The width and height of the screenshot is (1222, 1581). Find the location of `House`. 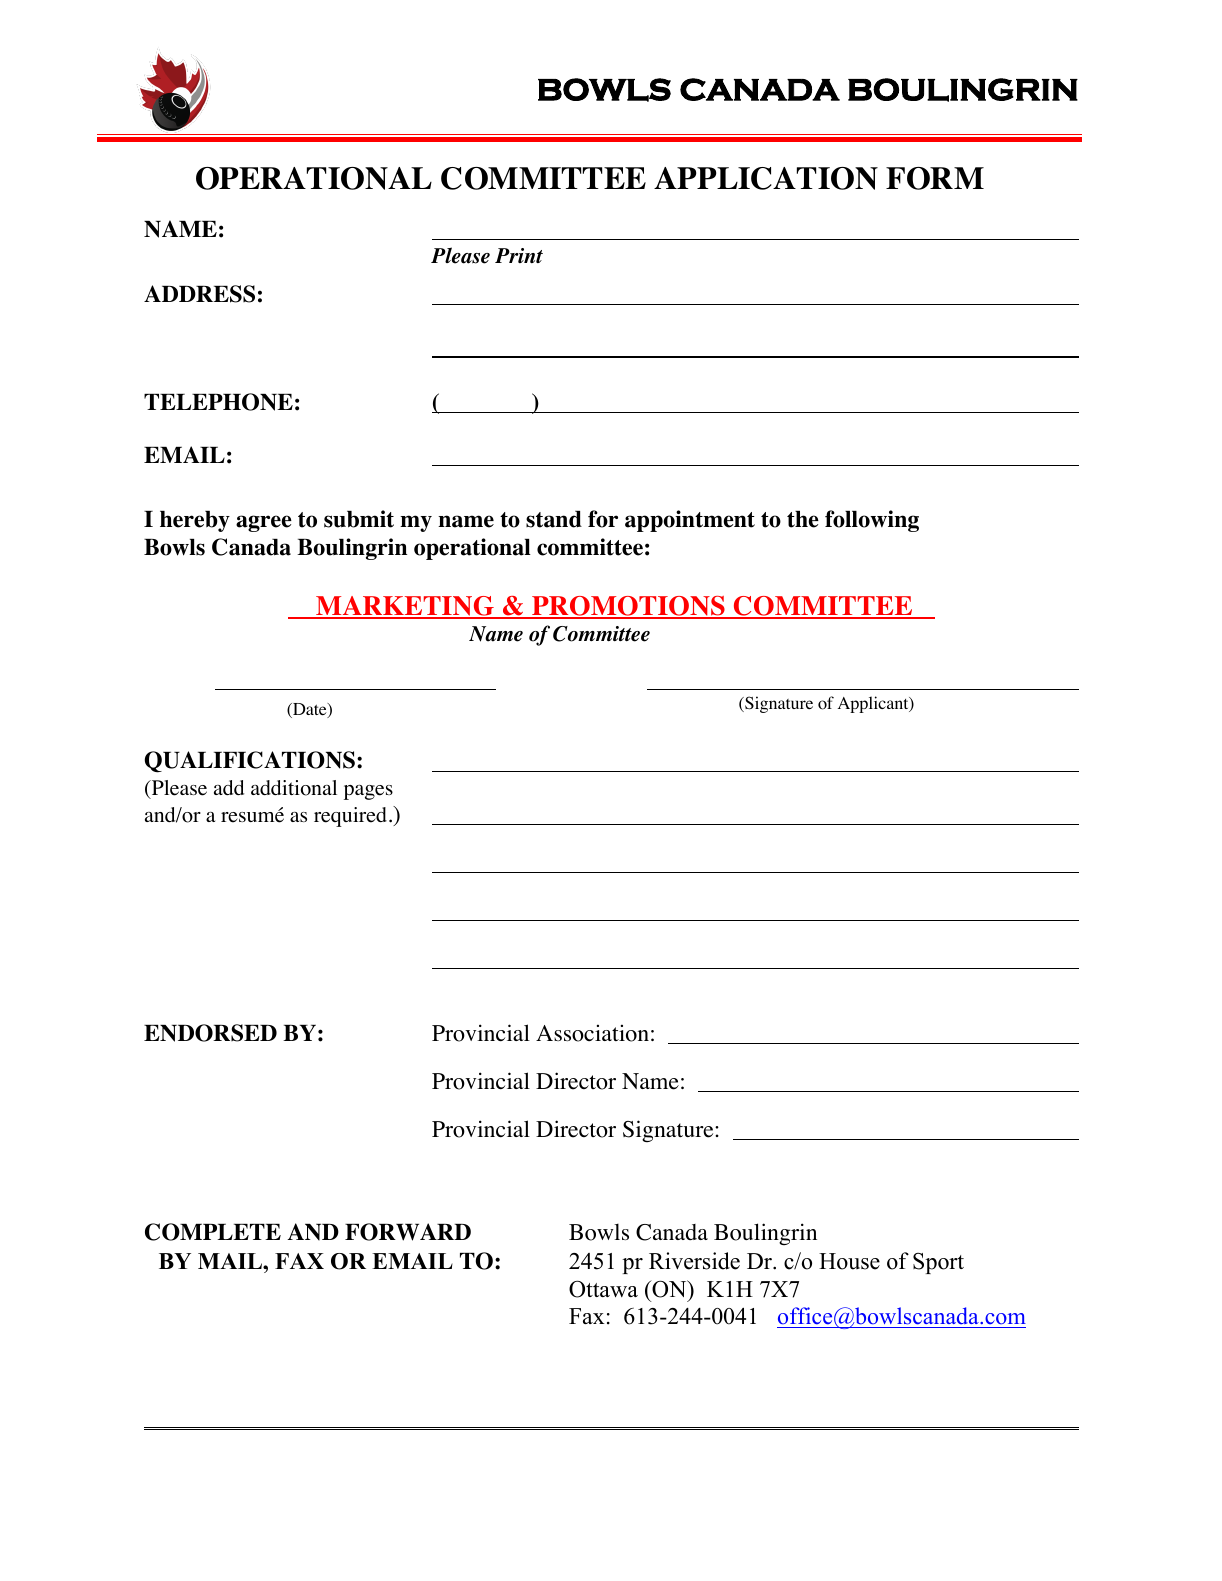

House is located at coordinates (849, 1261).
